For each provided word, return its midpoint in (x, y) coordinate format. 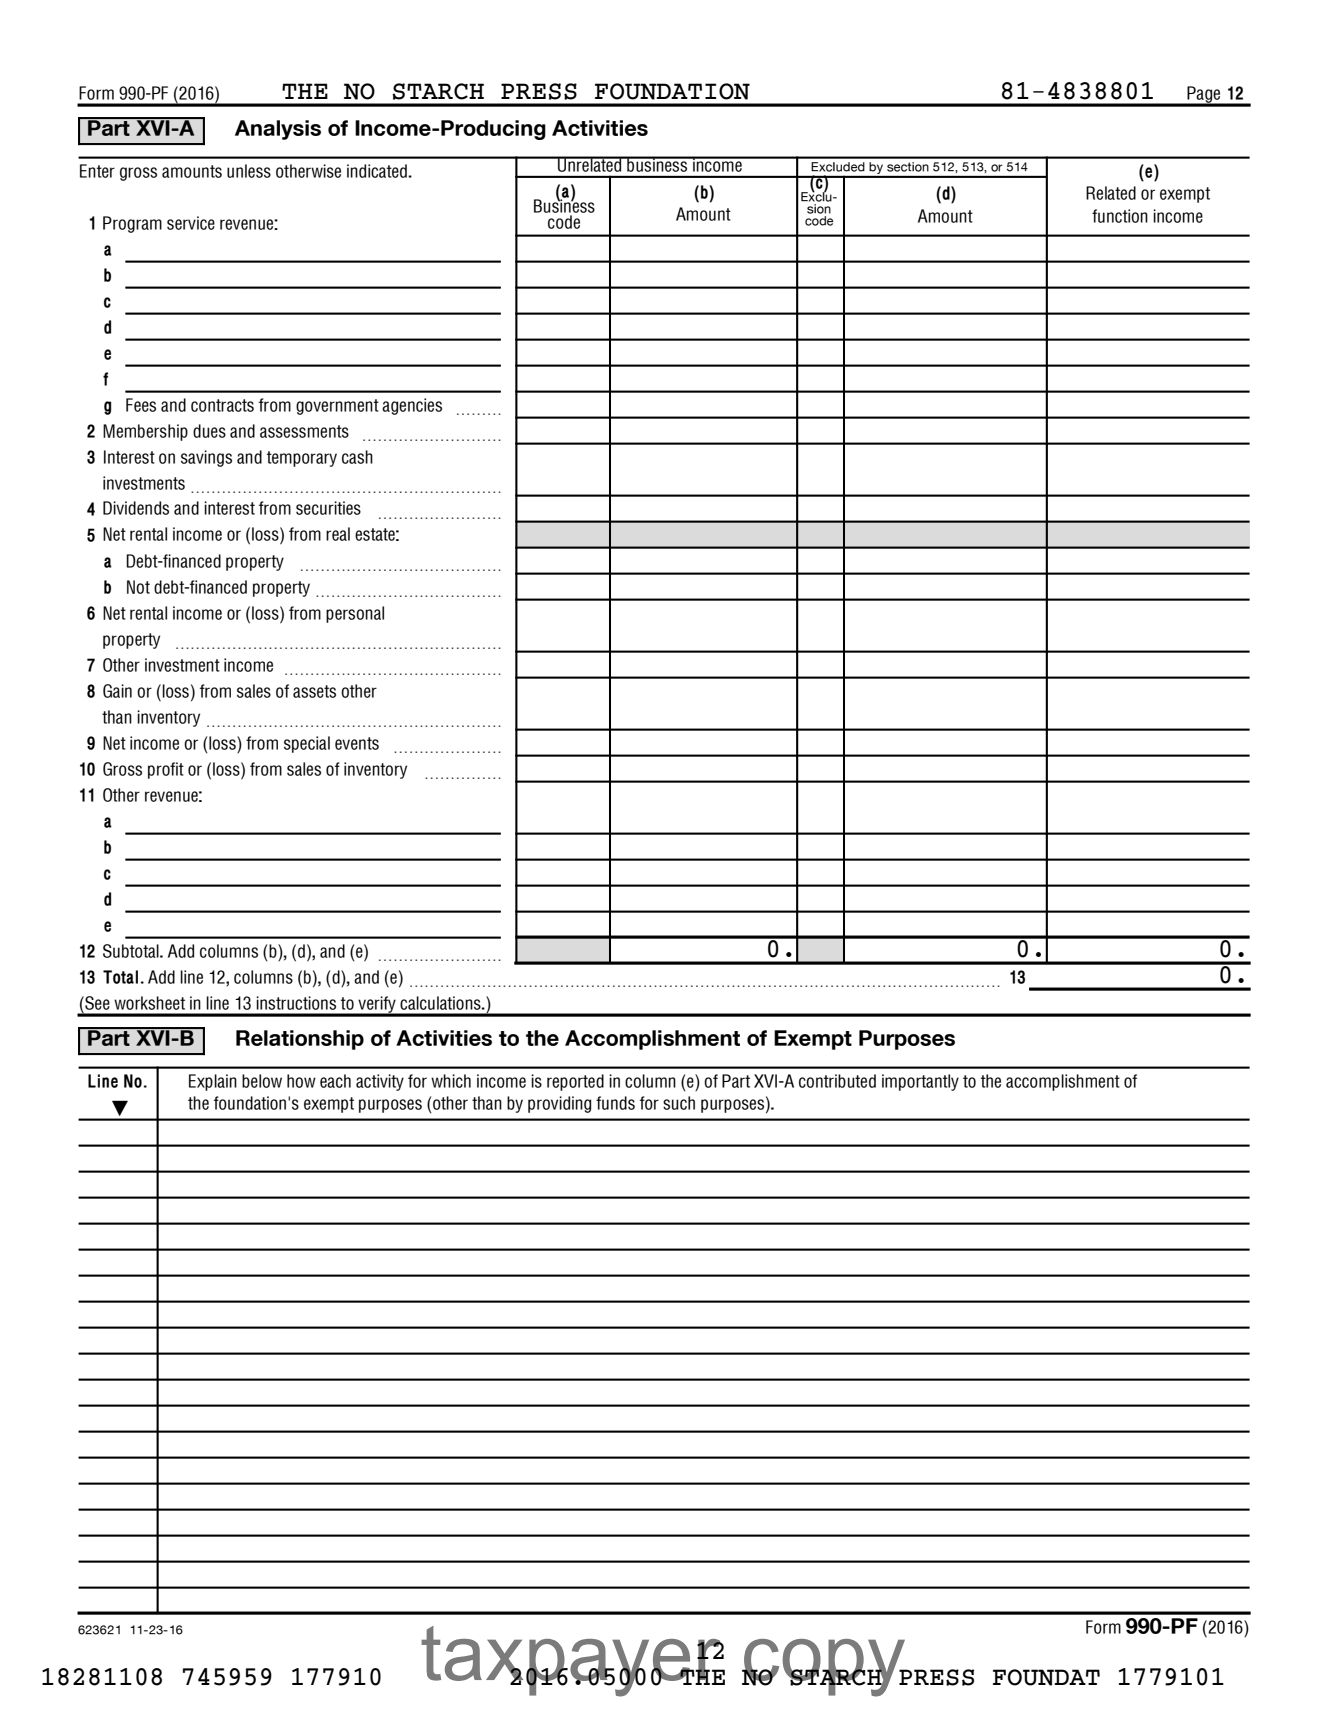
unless (249, 171)
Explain (213, 1082)
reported (575, 1082)
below (262, 1081)
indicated (378, 171)
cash (357, 457)
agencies (412, 406)
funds (615, 1103)
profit (166, 770)
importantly (920, 1082)
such (679, 1103)
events (357, 743)
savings (206, 458)
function (1120, 216)
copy (825, 1668)
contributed (837, 1081)
